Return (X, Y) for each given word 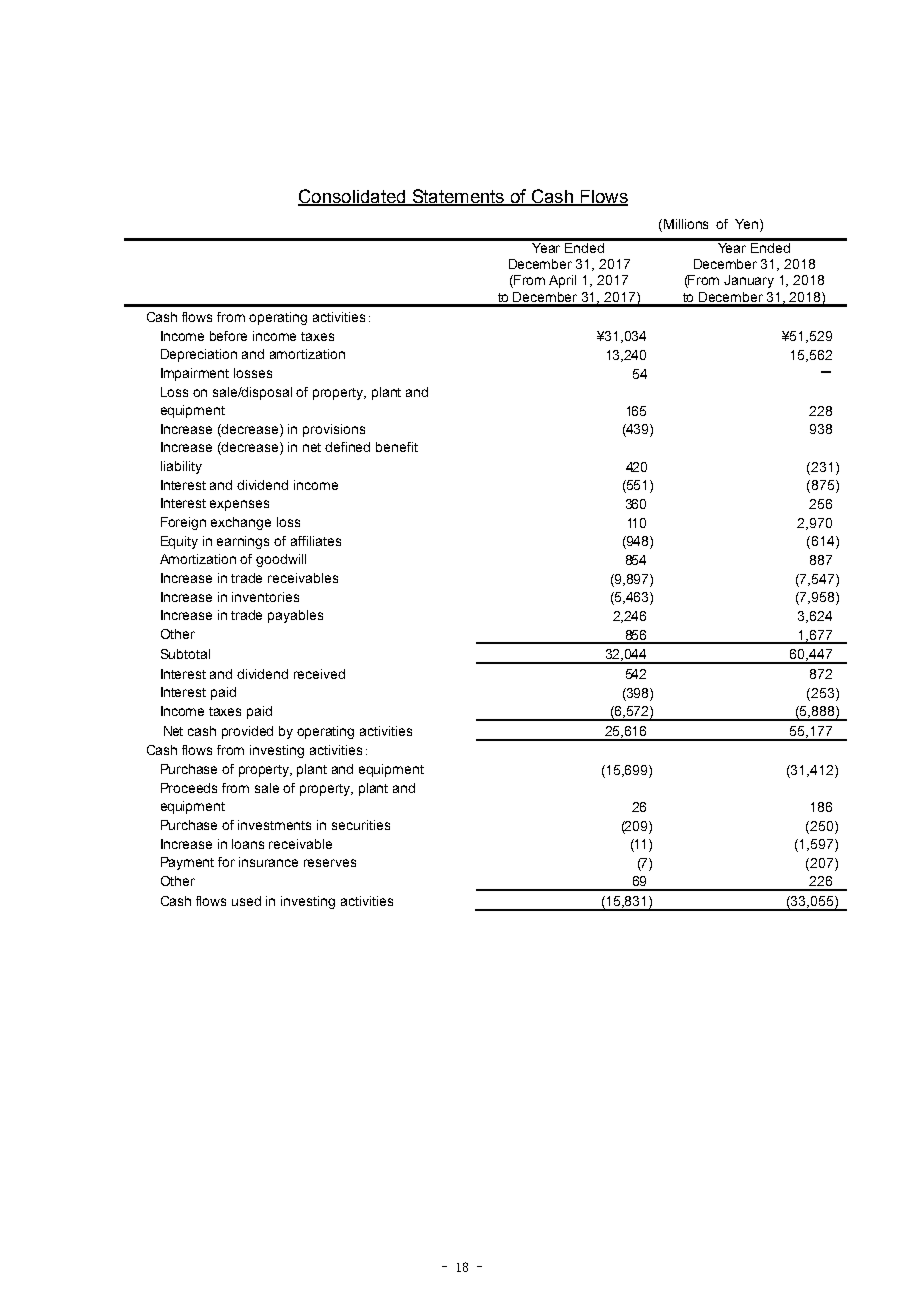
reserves (330, 863)
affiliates (316, 541)
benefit (397, 447)
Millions (686, 224)
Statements (458, 197)
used (246, 901)
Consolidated (353, 197)
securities (361, 825)
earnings (243, 542)
